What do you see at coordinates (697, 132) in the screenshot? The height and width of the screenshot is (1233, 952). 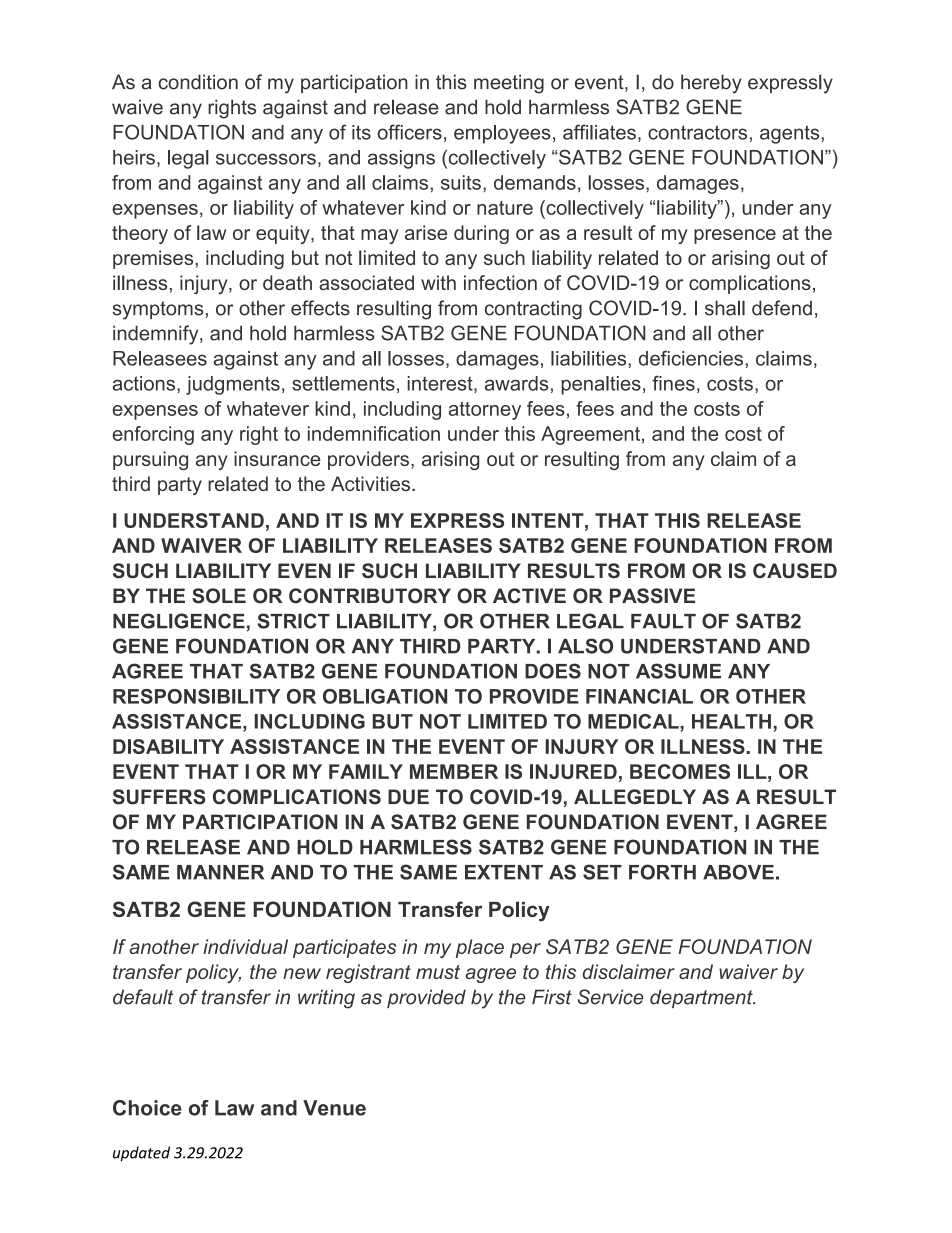 I see `contractors` at bounding box center [697, 132].
